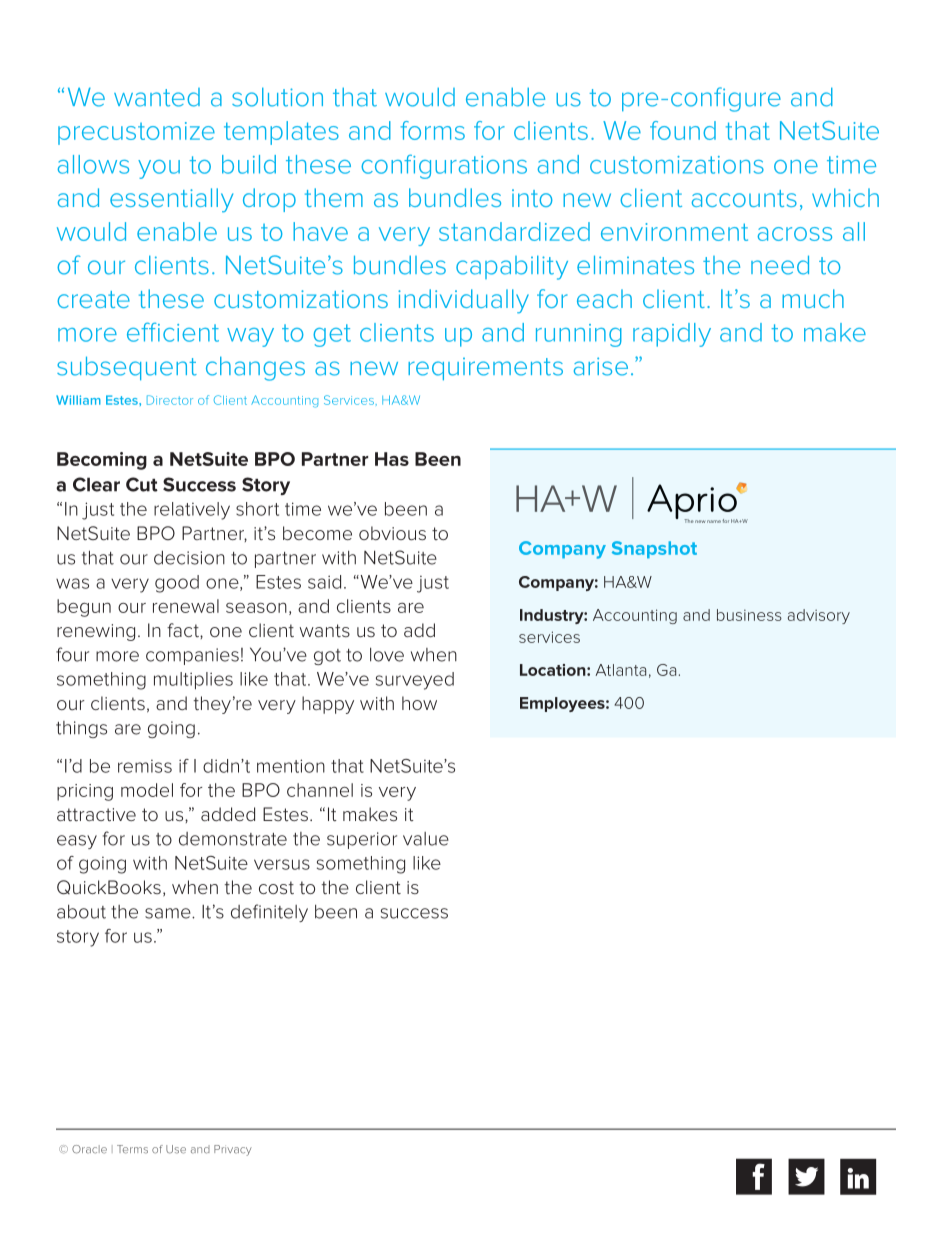 Image resolution: width=952 pixels, height=1233 pixels. What do you see at coordinates (233, 1150) in the document?
I see `Privacy` at bounding box center [233, 1150].
